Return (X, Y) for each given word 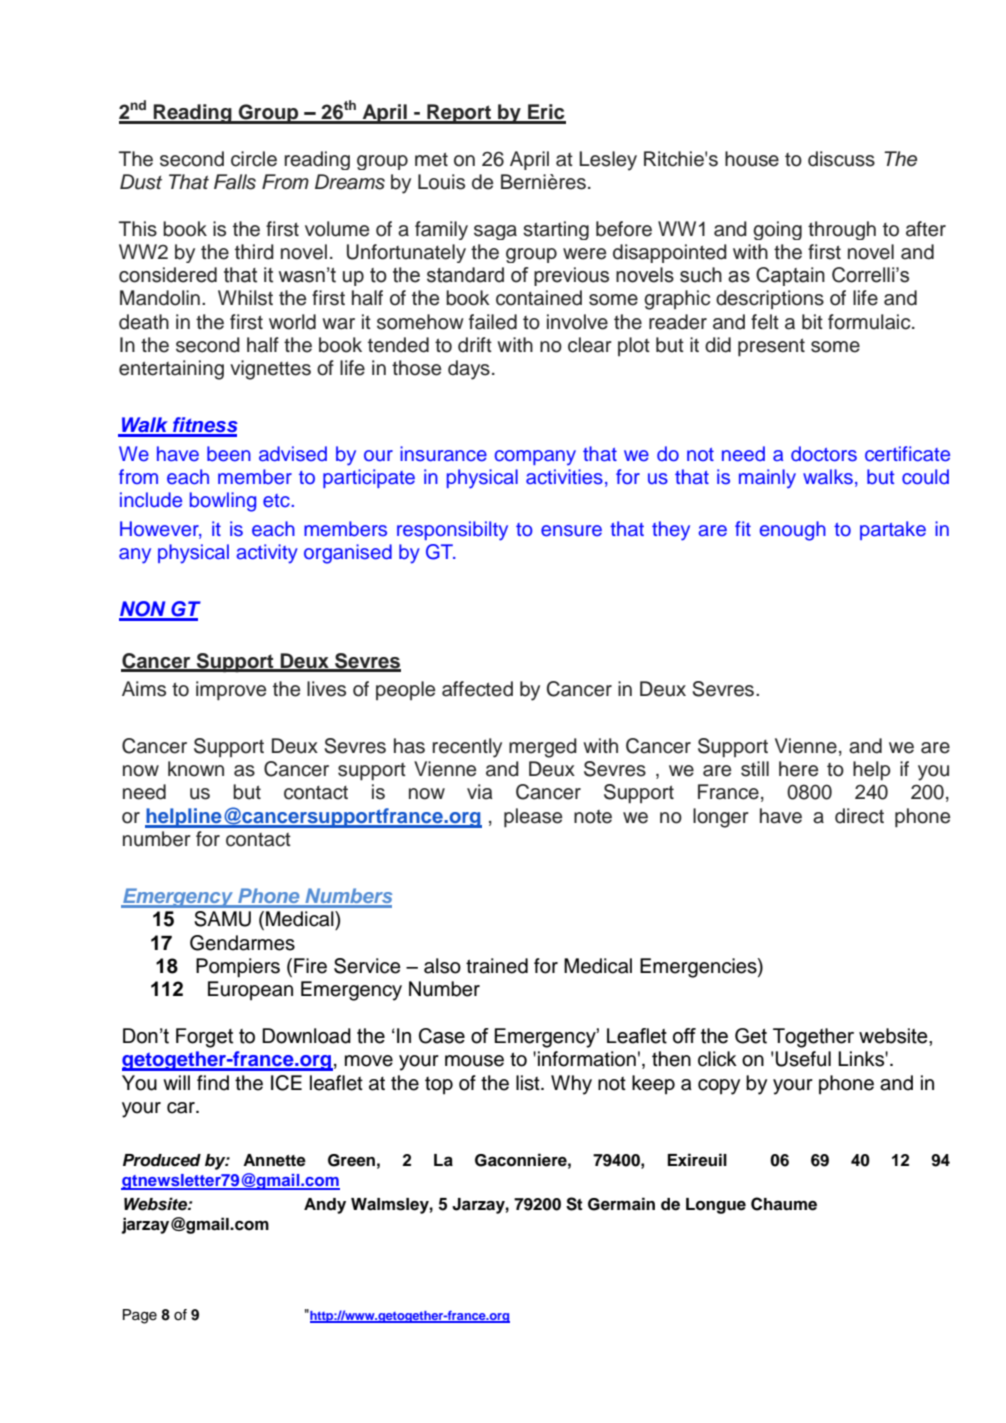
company (535, 458)
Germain (621, 1204)
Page (140, 1316)
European (250, 991)
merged (543, 748)
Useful (803, 1059)
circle (254, 159)
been (229, 454)
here (798, 769)
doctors (824, 454)
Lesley (608, 161)
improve (231, 691)
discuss (841, 159)
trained (497, 966)
